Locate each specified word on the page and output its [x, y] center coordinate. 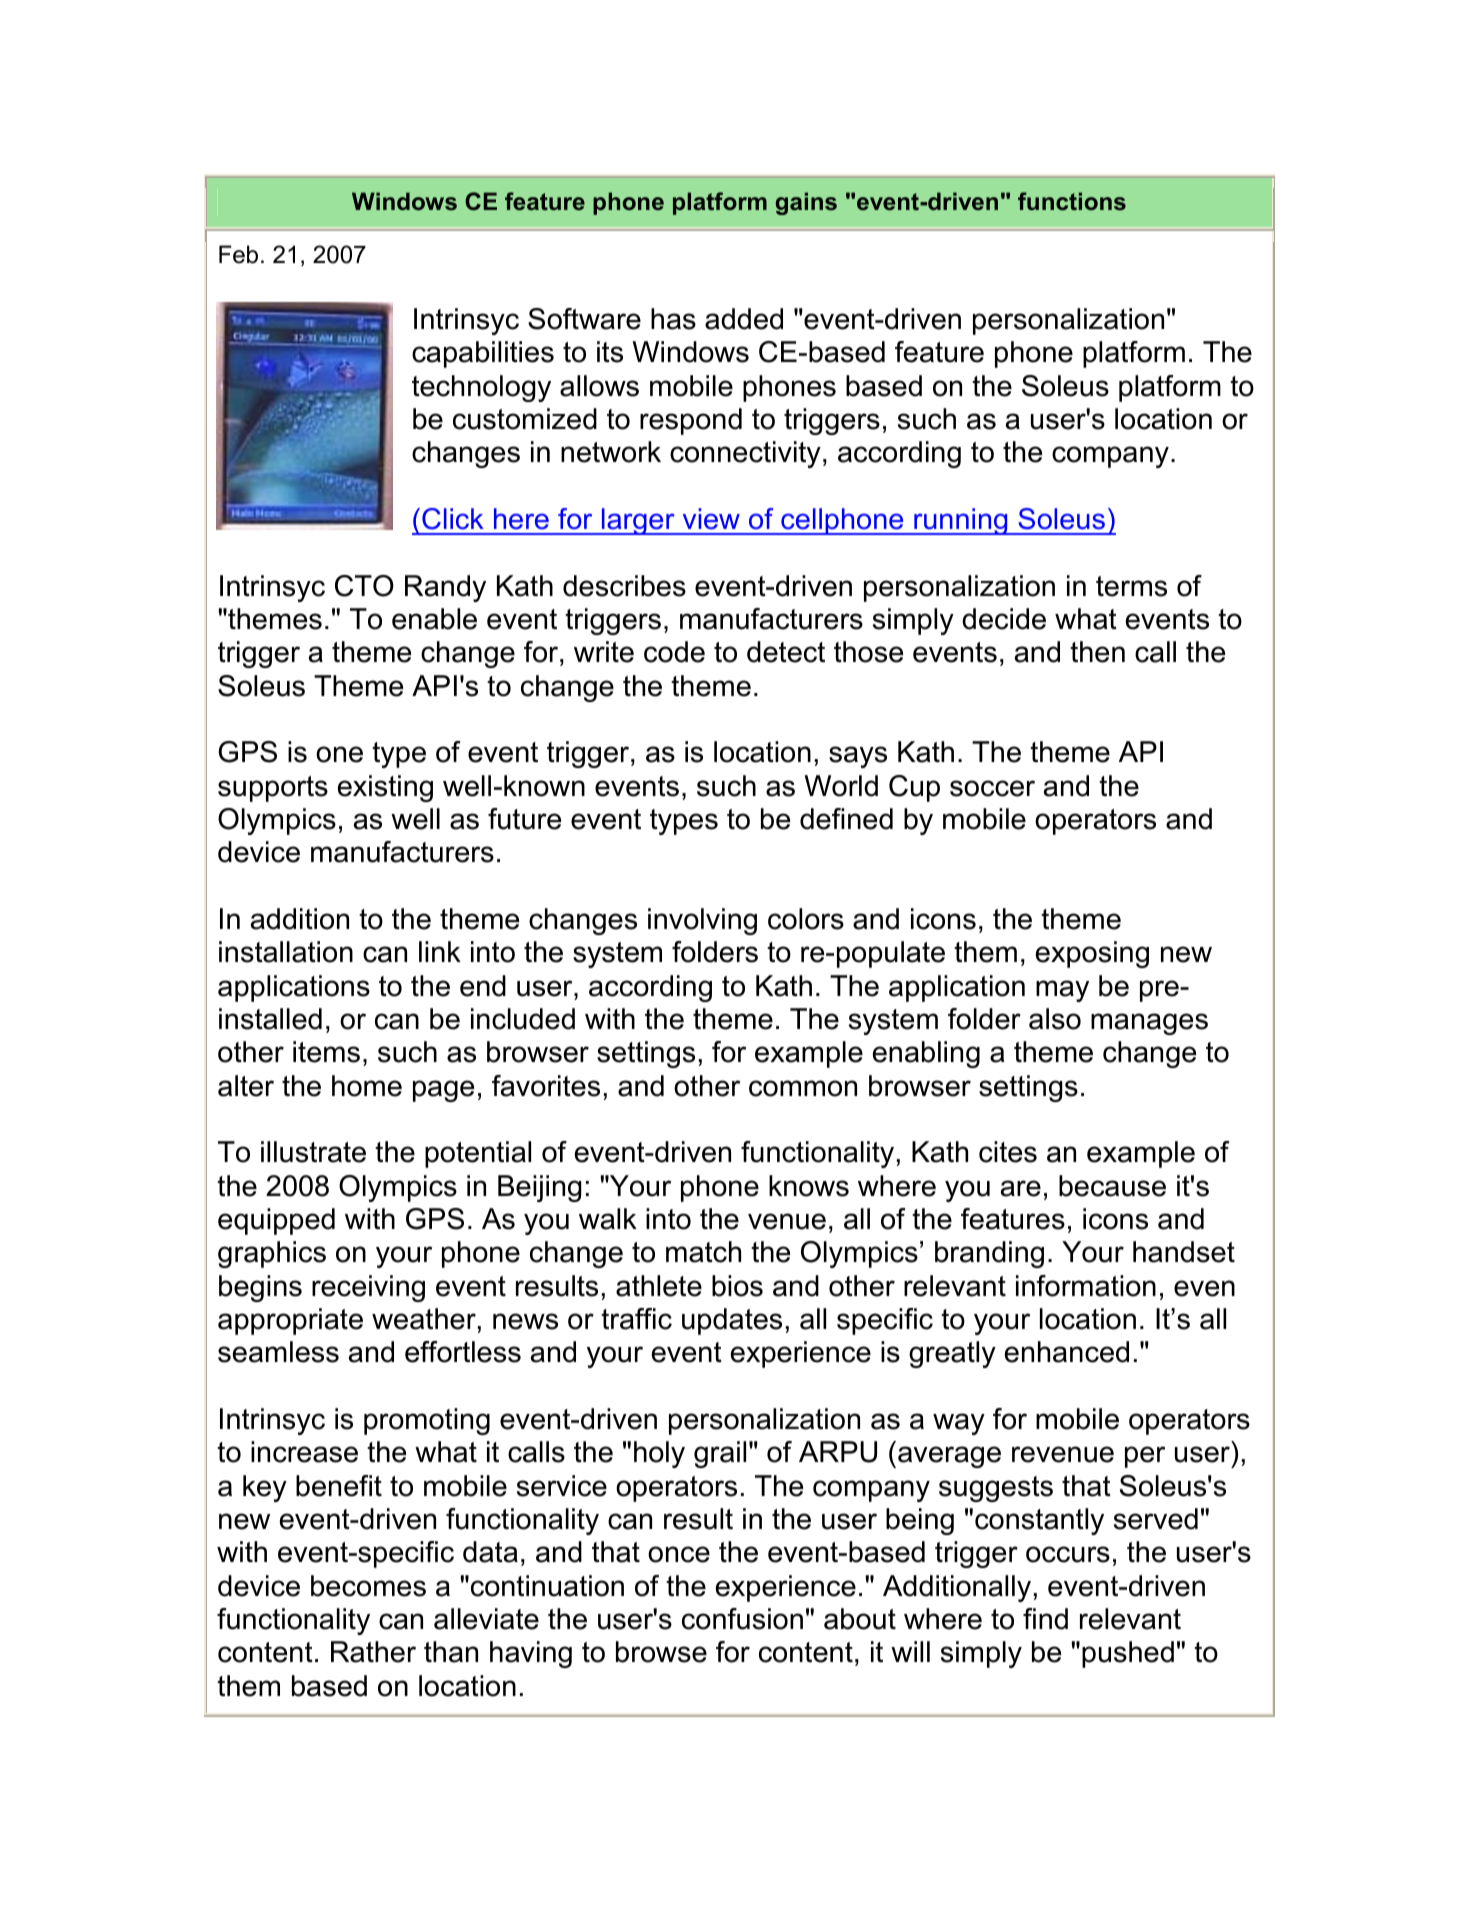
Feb [238, 254]
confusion [742, 1619]
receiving [368, 1288]
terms [1131, 586]
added [744, 319]
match [703, 1252]
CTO [364, 586]
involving [702, 921]
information [1086, 1286]
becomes [368, 1586]
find [1045, 1619]
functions [1072, 201]
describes [624, 586]
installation [286, 952]
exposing [1092, 954]
